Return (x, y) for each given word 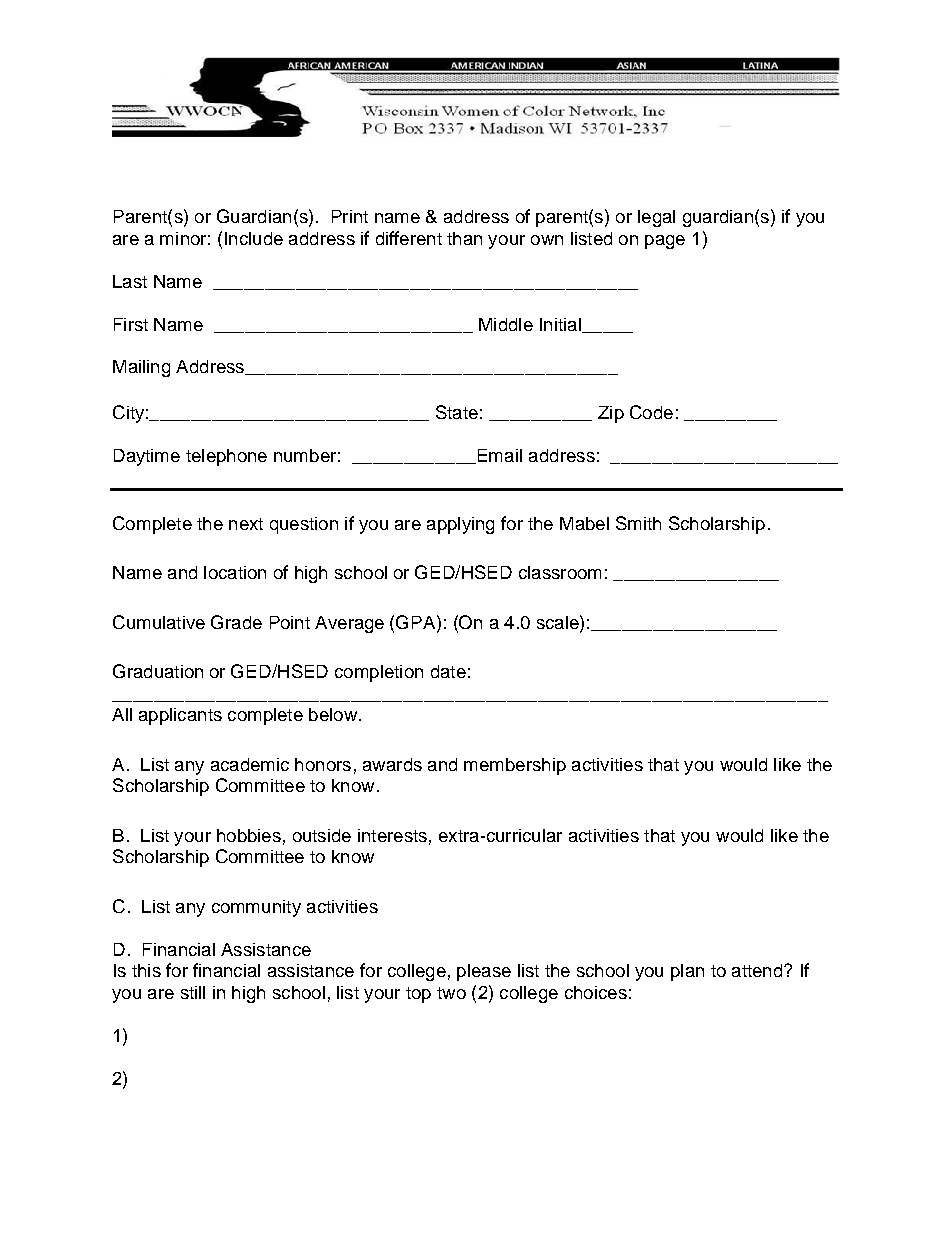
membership (515, 766)
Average (349, 624)
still (193, 992)
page (665, 242)
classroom (560, 572)
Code (651, 412)
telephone (226, 457)
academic (250, 764)
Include (254, 238)
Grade (236, 622)
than (464, 238)
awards (392, 764)
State (457, 412)
